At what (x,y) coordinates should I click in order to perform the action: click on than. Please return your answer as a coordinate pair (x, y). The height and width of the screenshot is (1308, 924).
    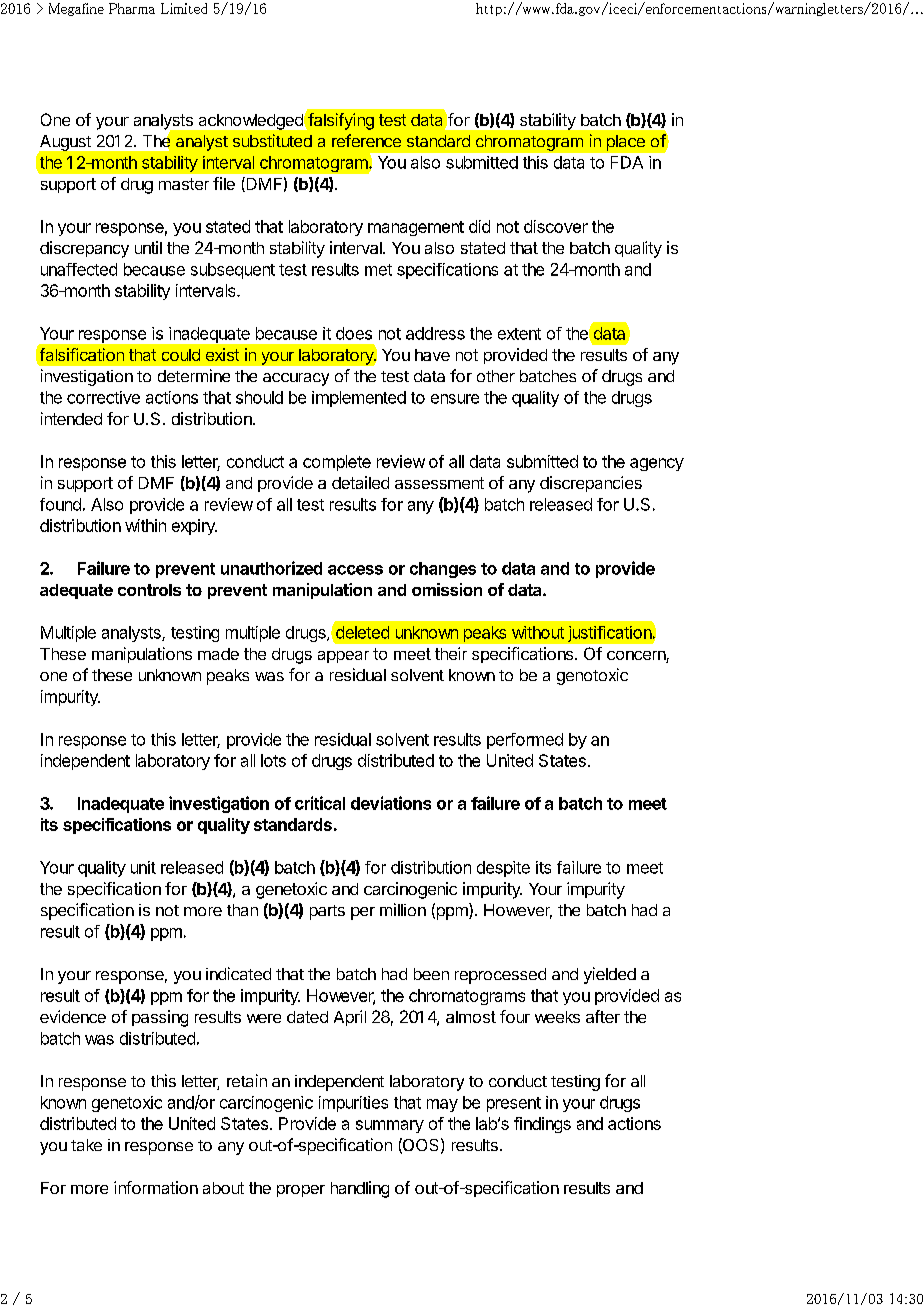
    Looking at the image, I should click on (242, 910).
